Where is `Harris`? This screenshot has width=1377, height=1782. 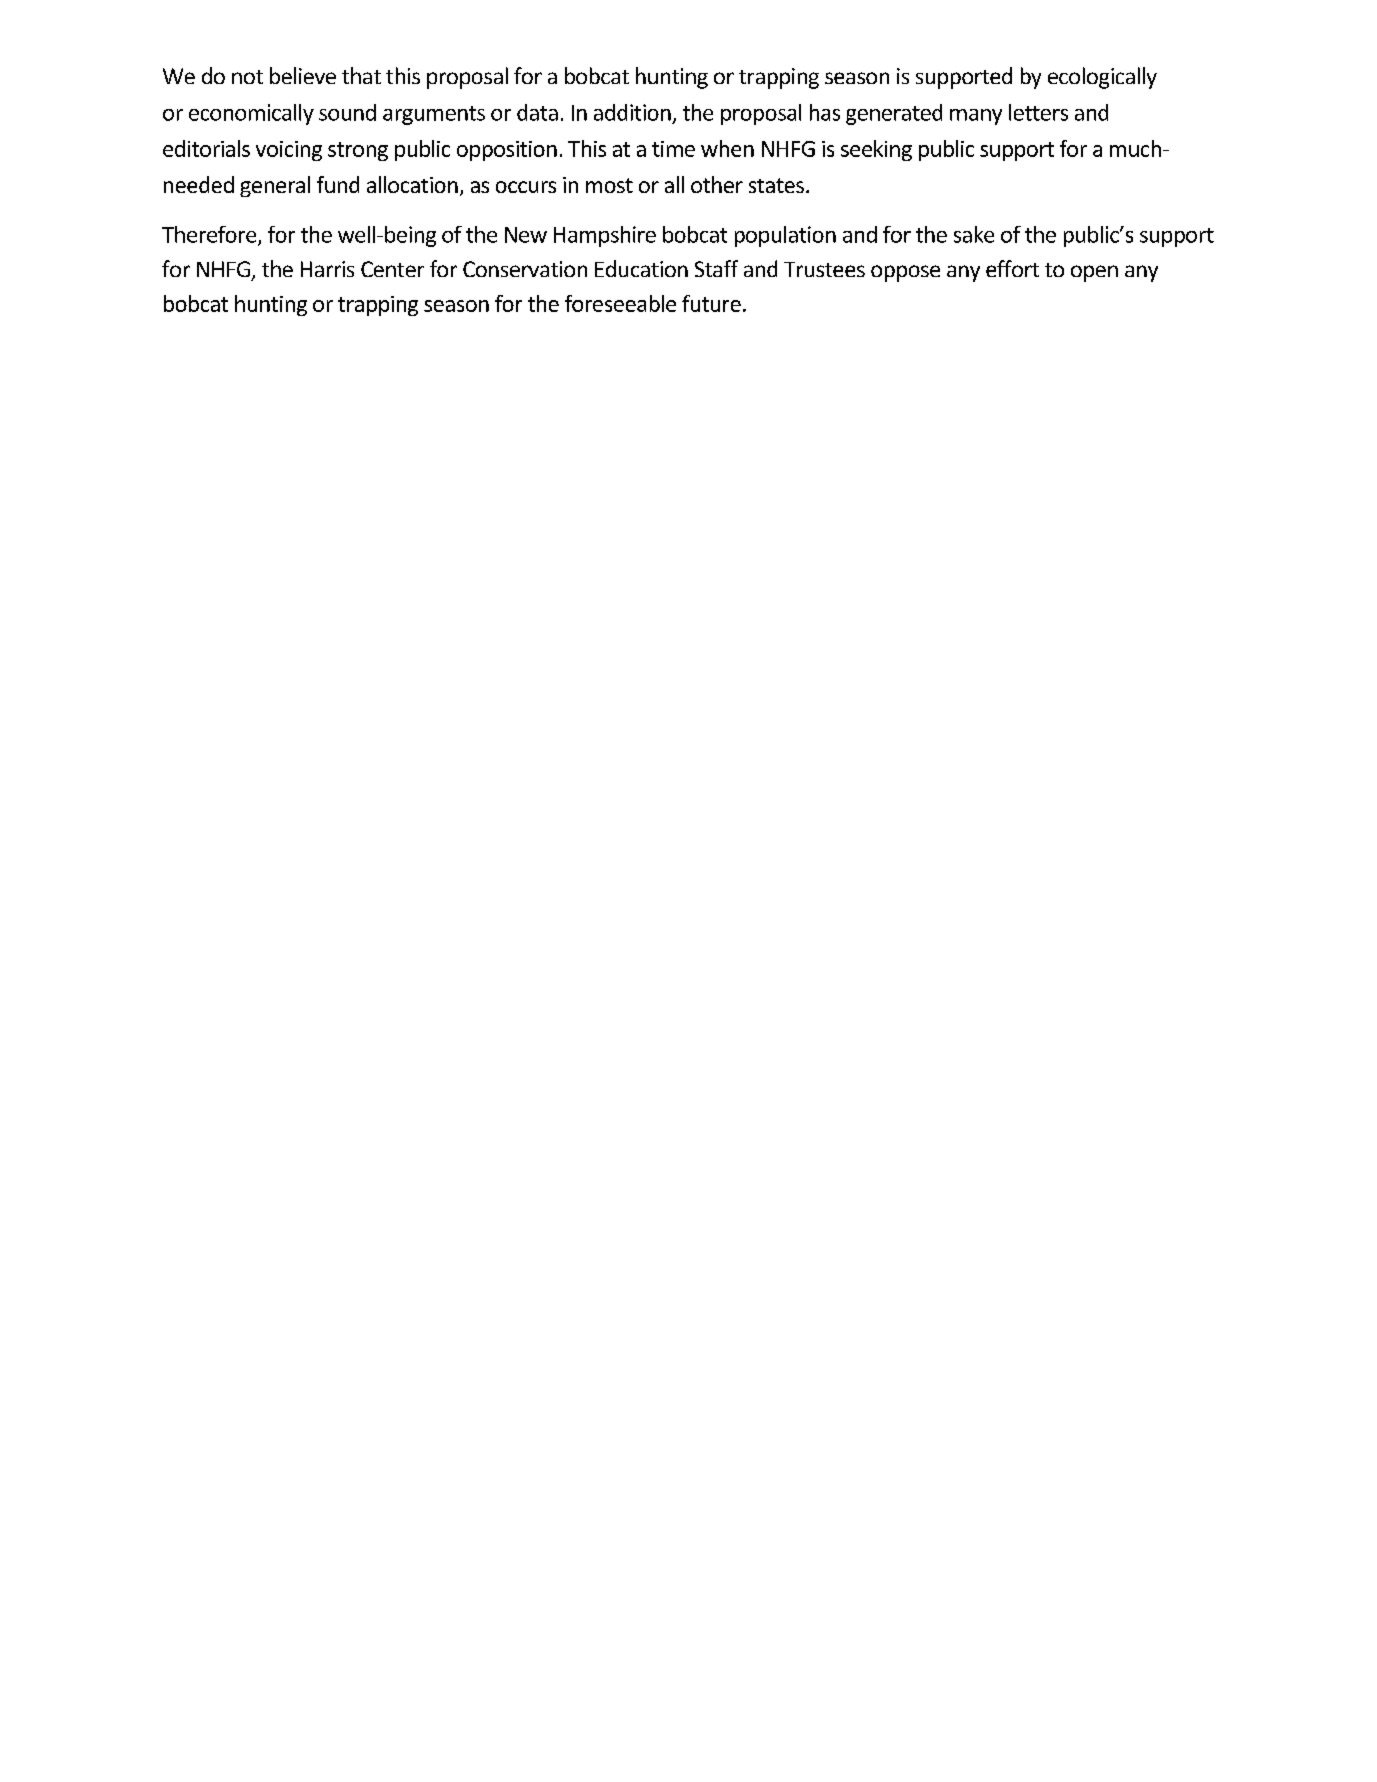 Harris is located at coordinates (327, 269).
